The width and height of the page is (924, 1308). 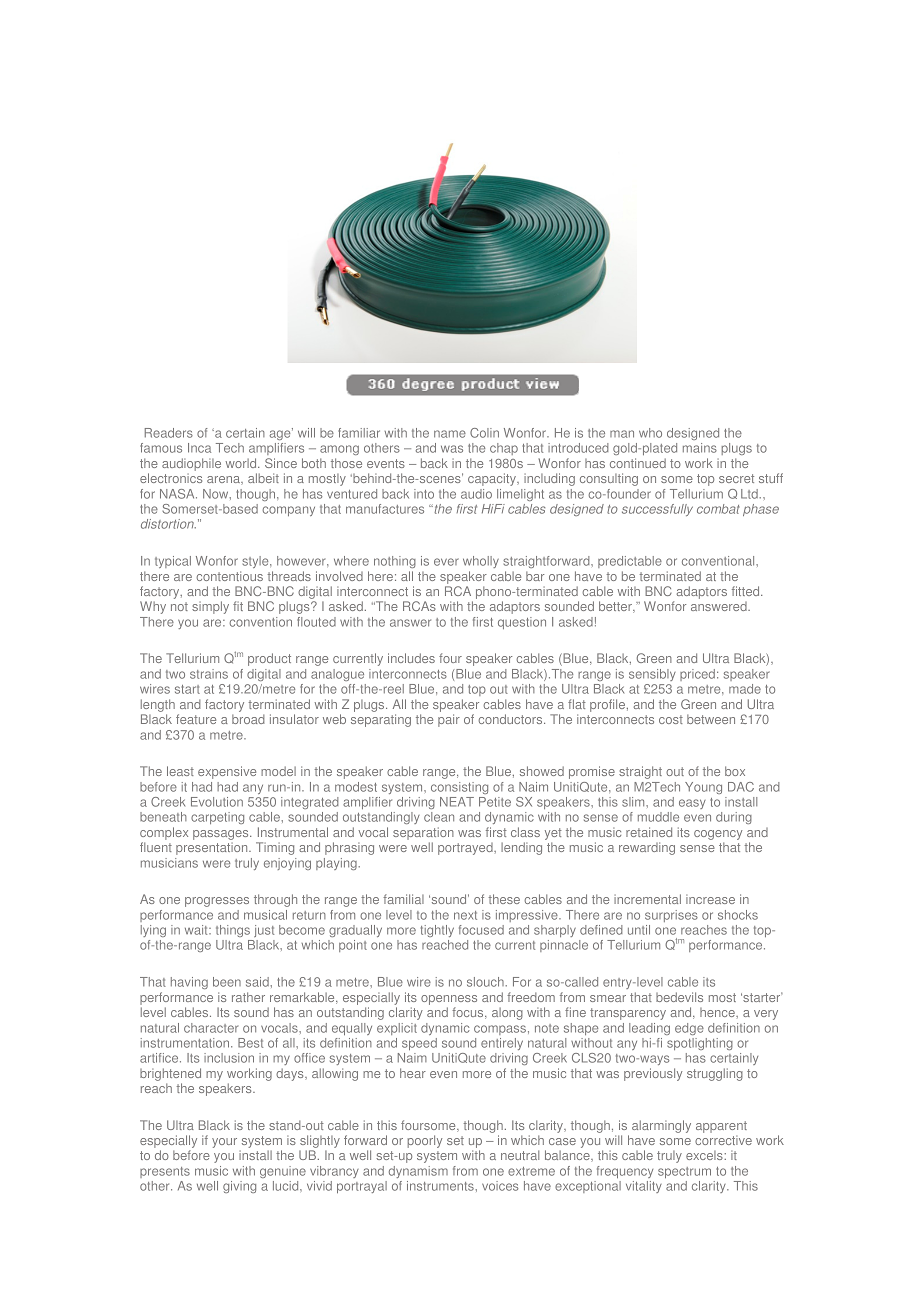 What do you see at coordinates (700, 448) in the page?
I see `mains` at bounding box center [700, 448].
